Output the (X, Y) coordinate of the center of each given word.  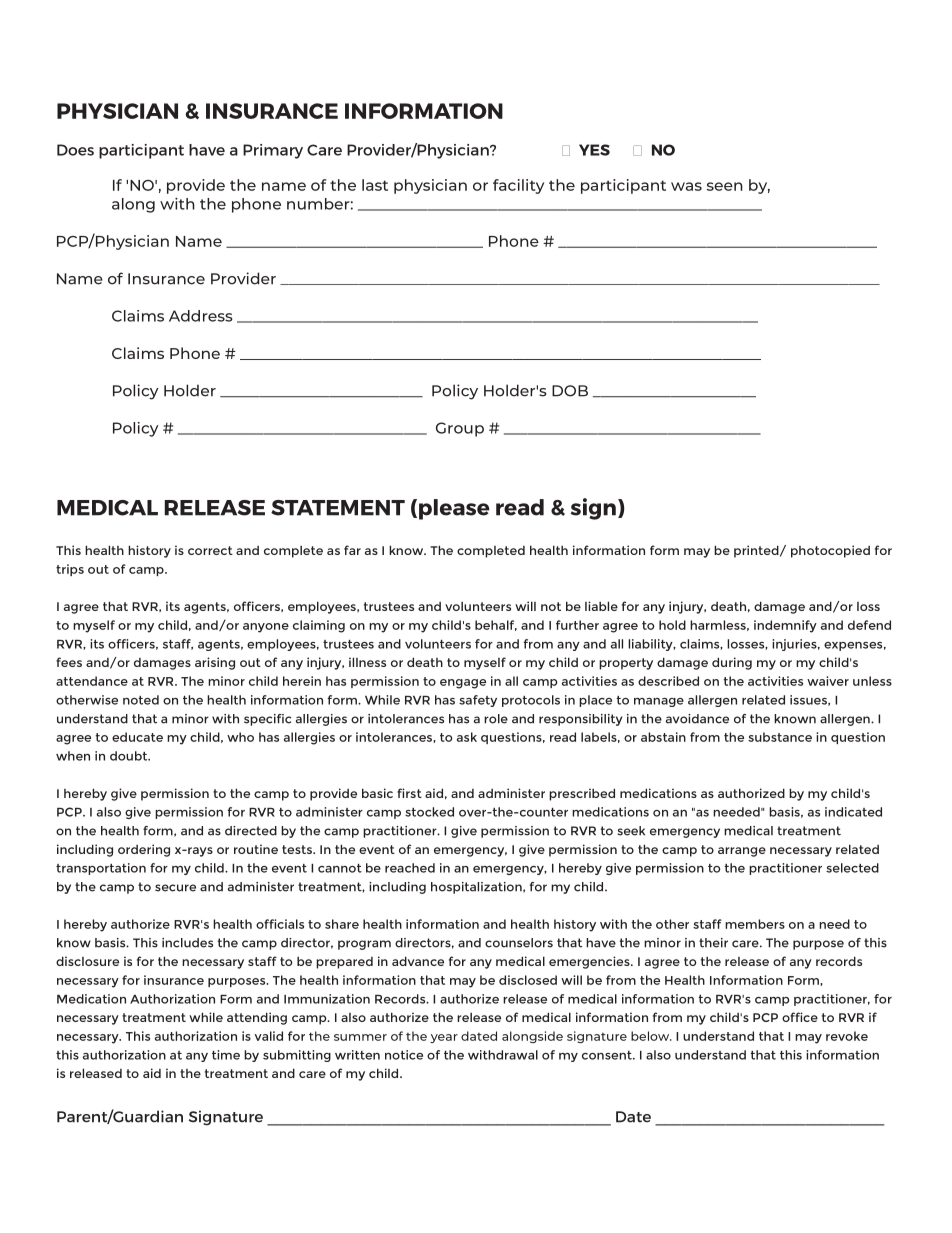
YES (594, 150)
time (226, 1055)
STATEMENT (338, 508)
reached (410, 868)
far (352, 550)
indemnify (785, 626)
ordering (144, 850)
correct (210, 550)
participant (141, 151)
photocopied (830, 551)
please (454, 509)
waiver (828, 681)
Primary (273, 151)
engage (463, 684)
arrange (742, 852)
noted (141, 700)
